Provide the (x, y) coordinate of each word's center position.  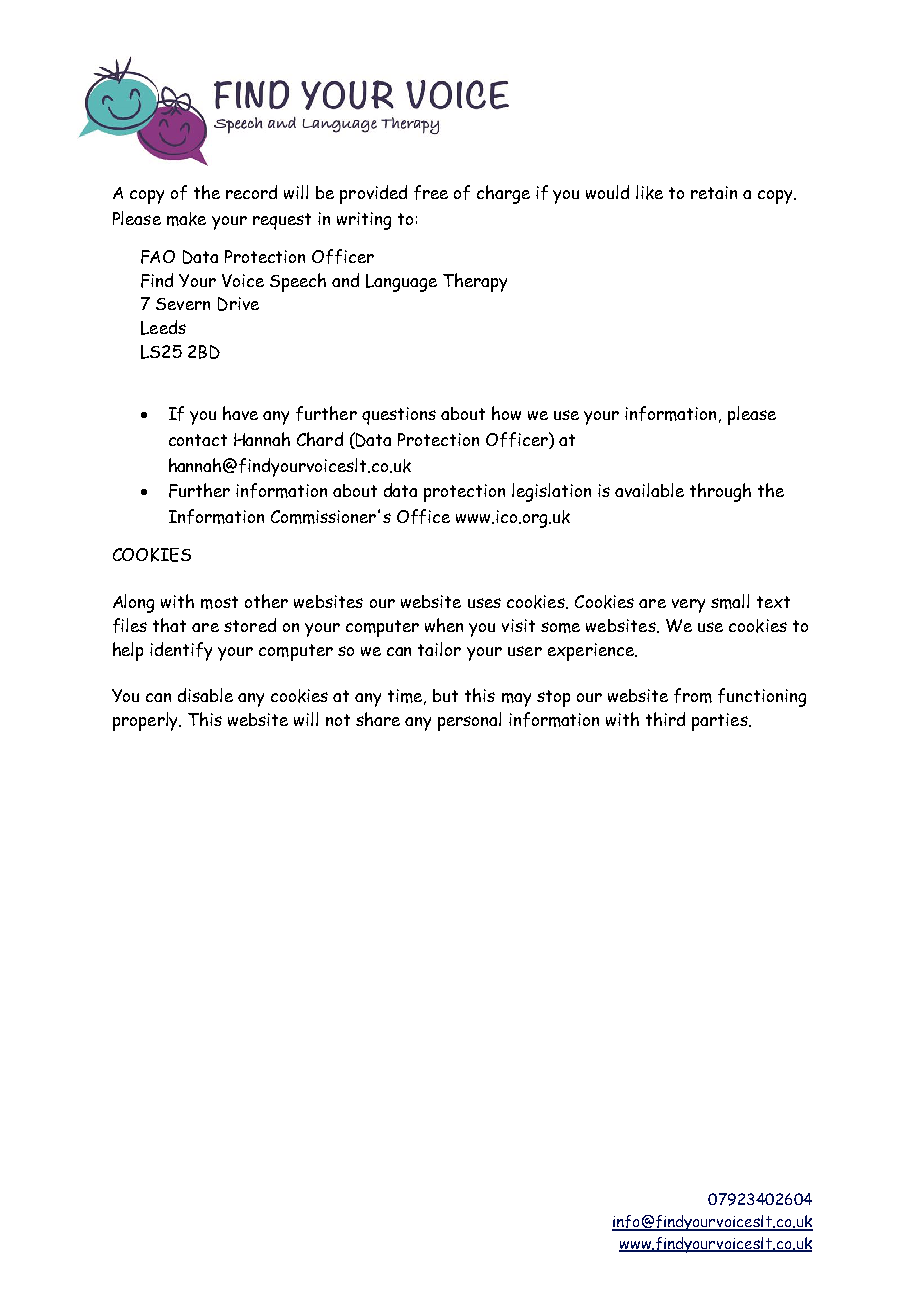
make (186, 219)
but (445, 695)
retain (714, 192)
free (431, 192)
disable (205, 695)
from (693, 695)
